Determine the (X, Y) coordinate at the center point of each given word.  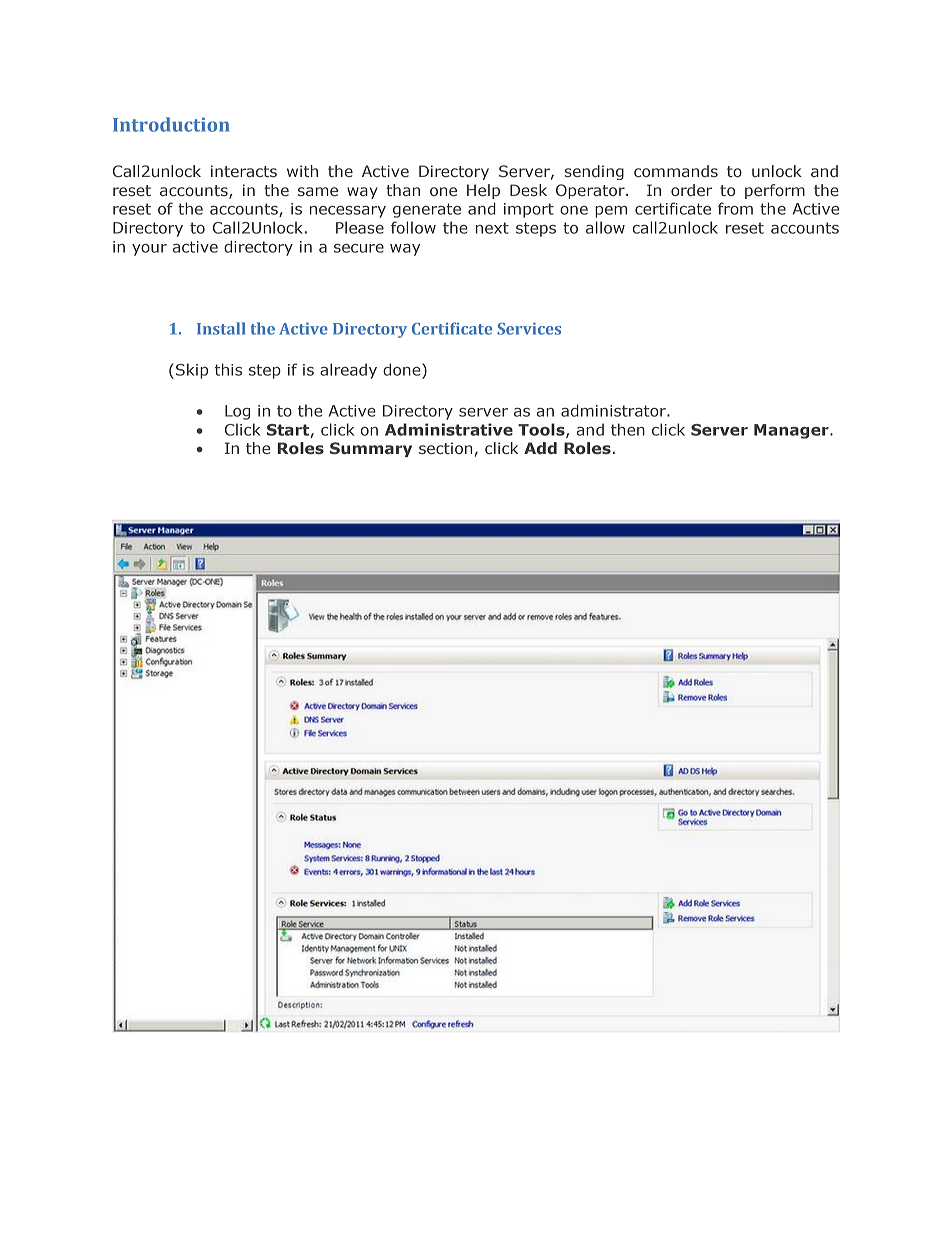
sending (594, 172)
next (492, 228)
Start (288, 430)
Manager (792, 431)
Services (529, 329)
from (735, 208)
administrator (614, 410)
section (445, 448)
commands (676, 171)
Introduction (171, 124)
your (149, 250)
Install (221, 328)
